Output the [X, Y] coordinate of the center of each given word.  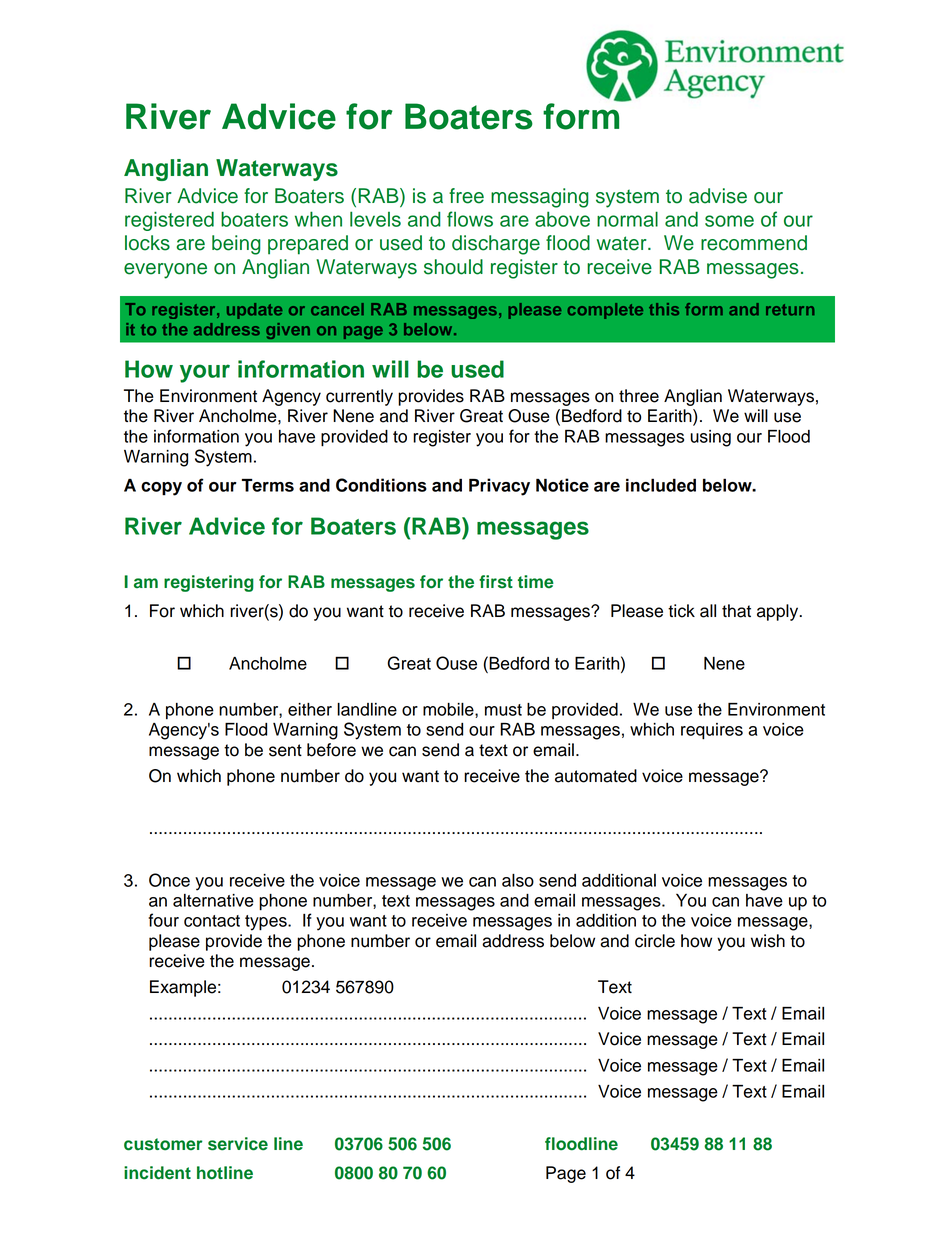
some [729, 221]
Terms [268, 485]
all [708, 611]
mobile [449, 709]
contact [212, 921]
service [238, 1144]
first [496, 582]
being [236, 245]
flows [470, 219]
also [518, 880]
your [205, 373]
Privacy [499, 487]
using [710, 438]
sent [285, 750]
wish [768, 941]
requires [712, 731]
